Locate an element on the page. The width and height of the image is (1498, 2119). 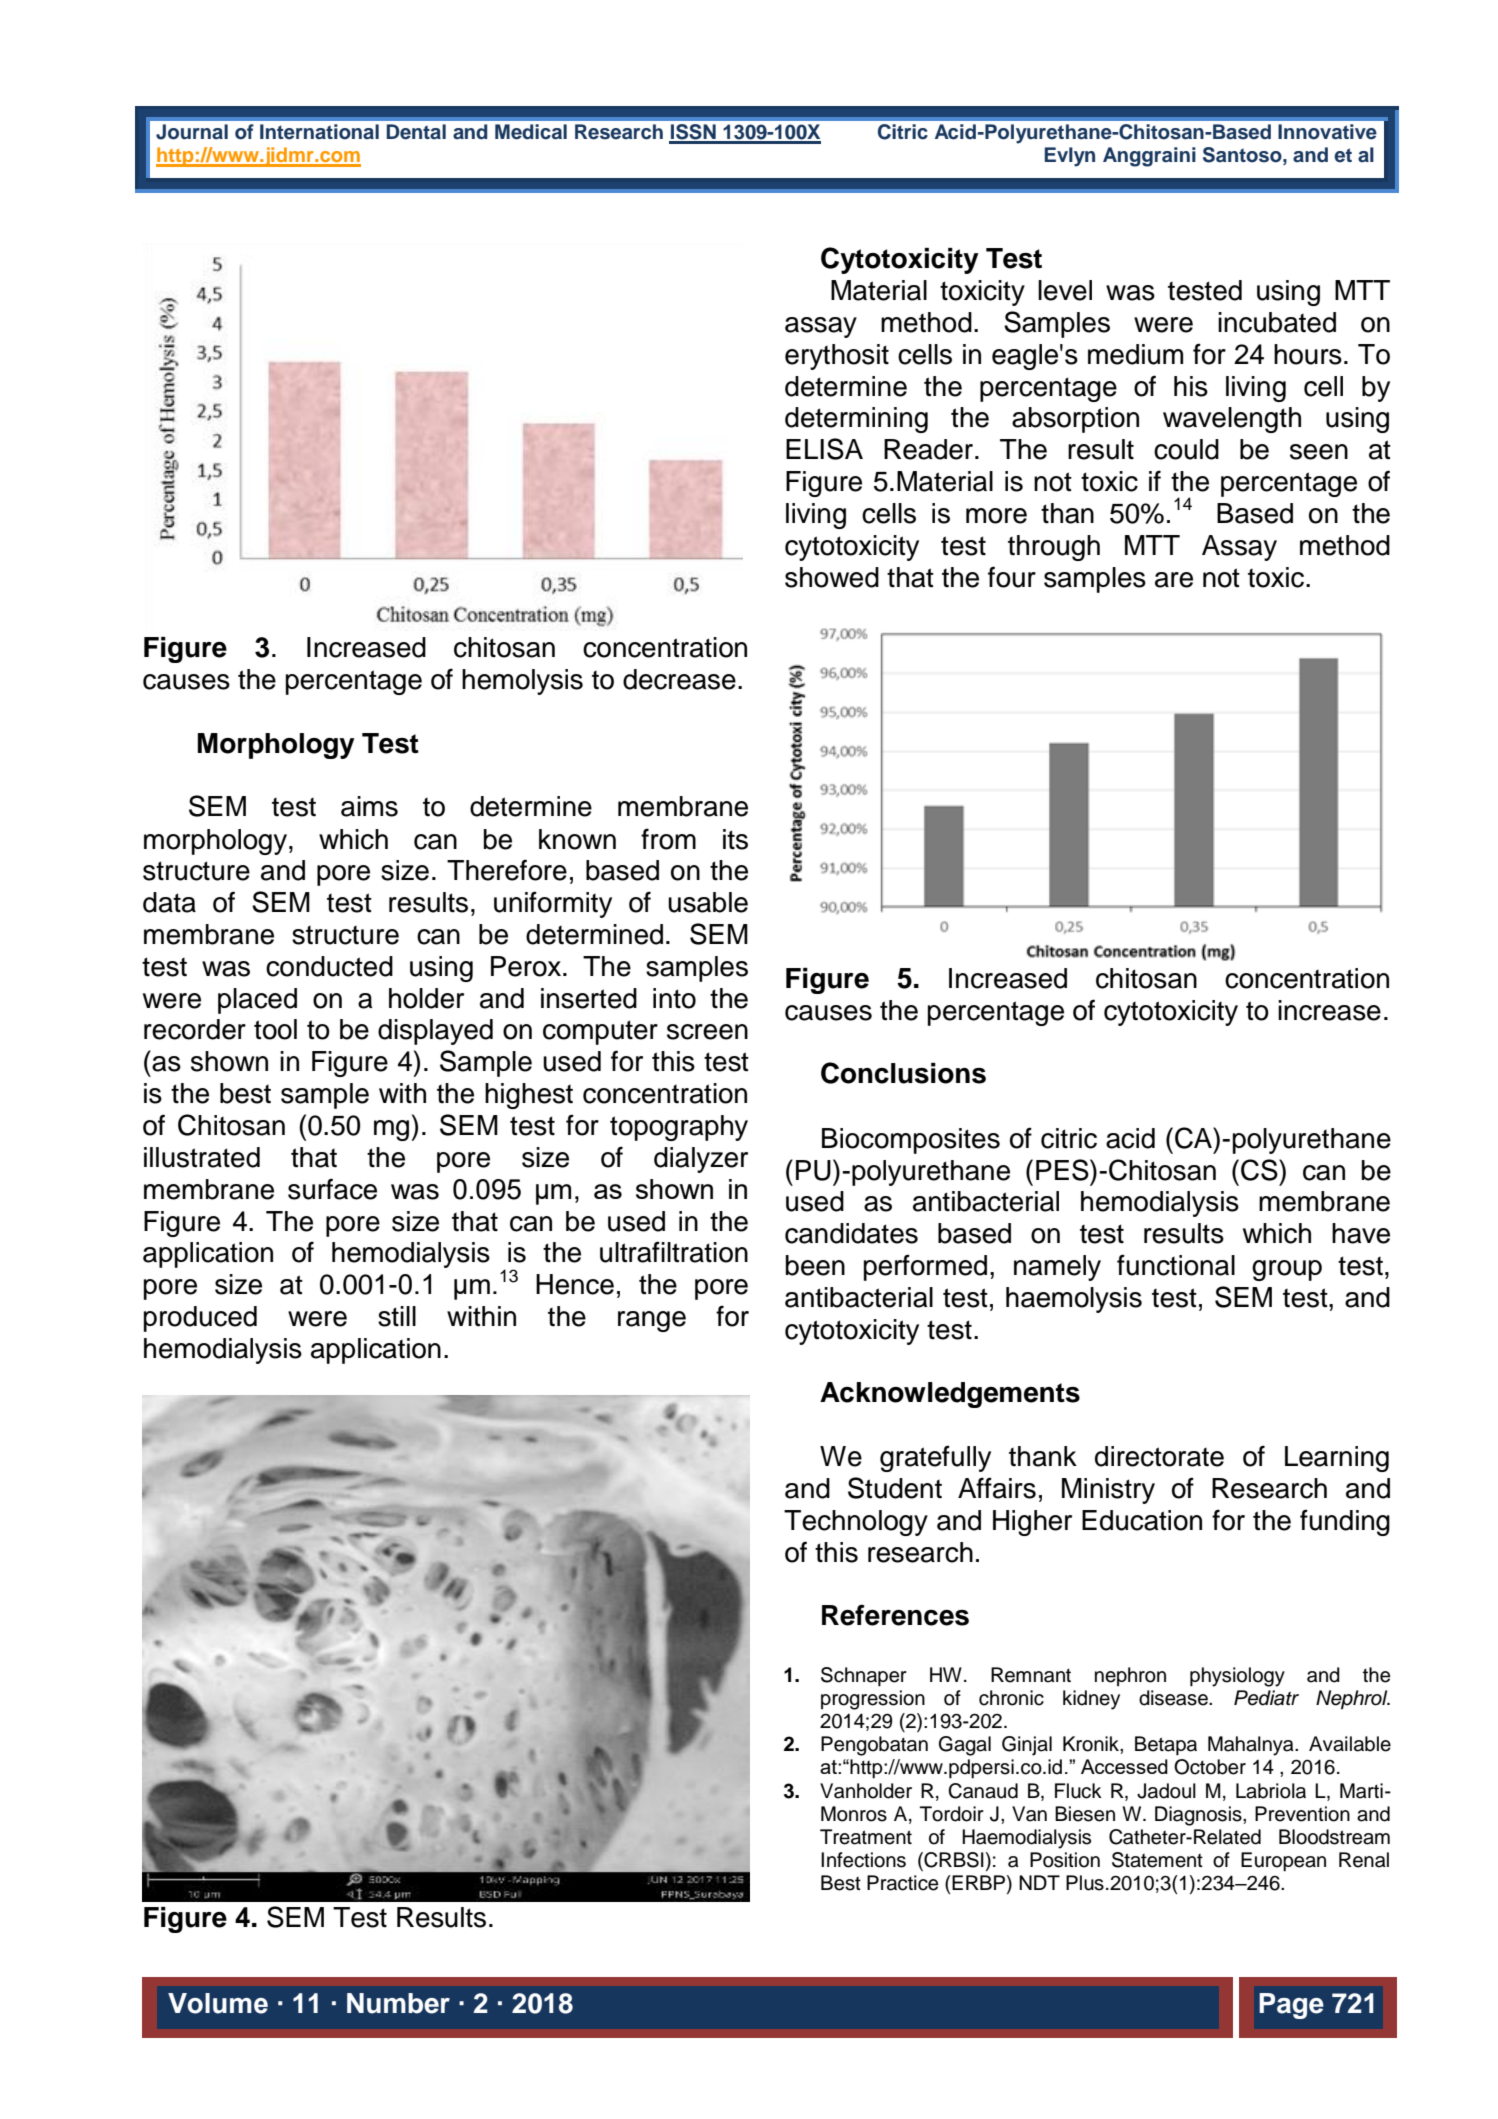
Page is located at coordinates (1291, 2006).
